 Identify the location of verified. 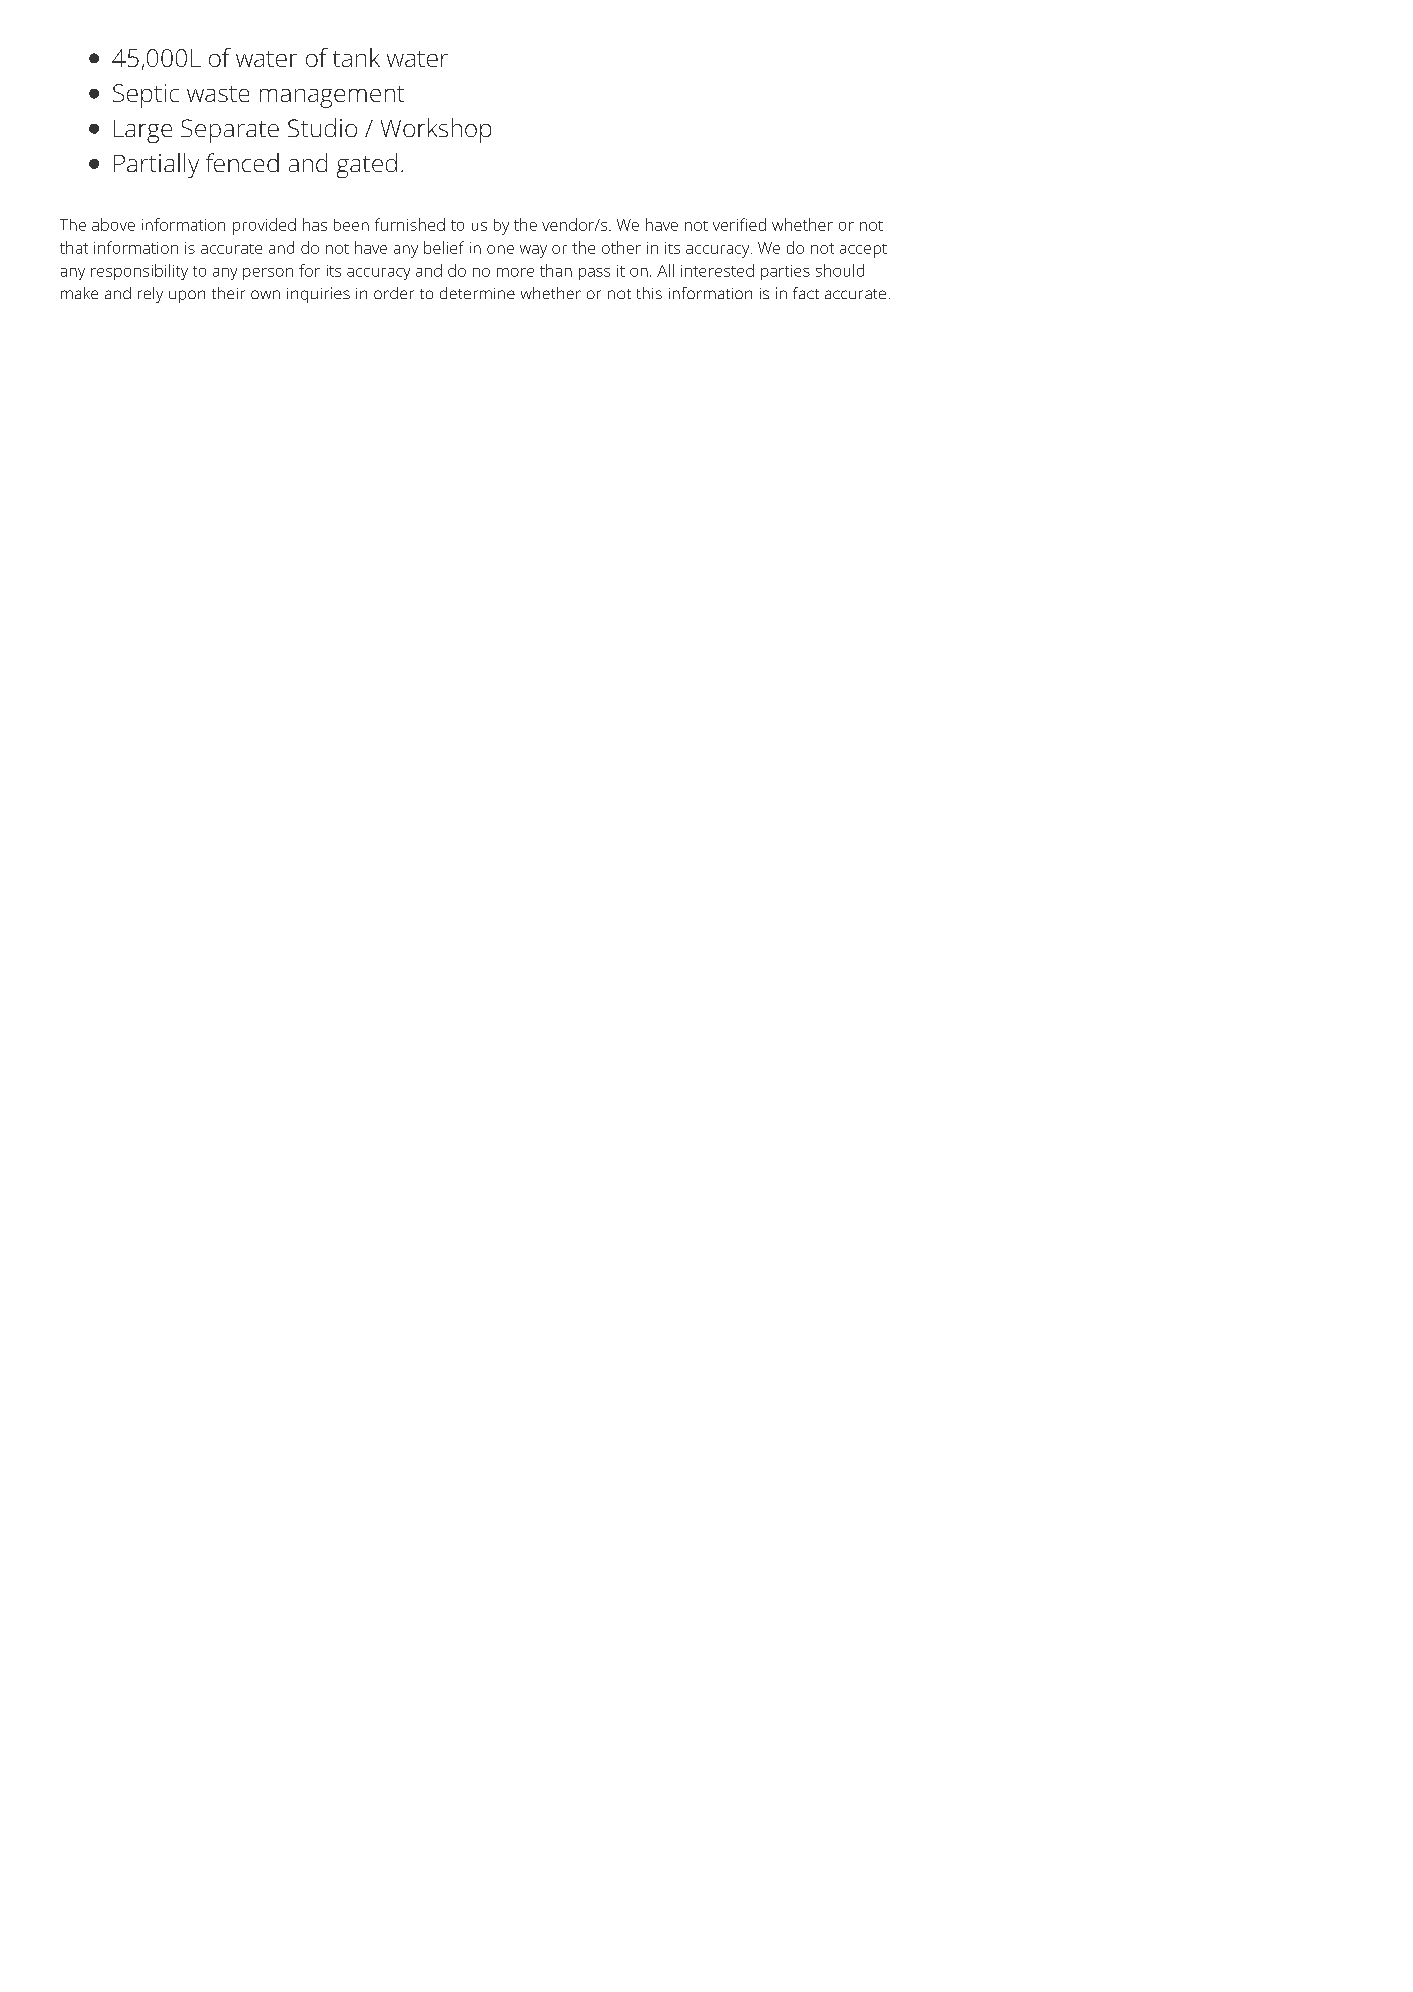
(739, 224).
